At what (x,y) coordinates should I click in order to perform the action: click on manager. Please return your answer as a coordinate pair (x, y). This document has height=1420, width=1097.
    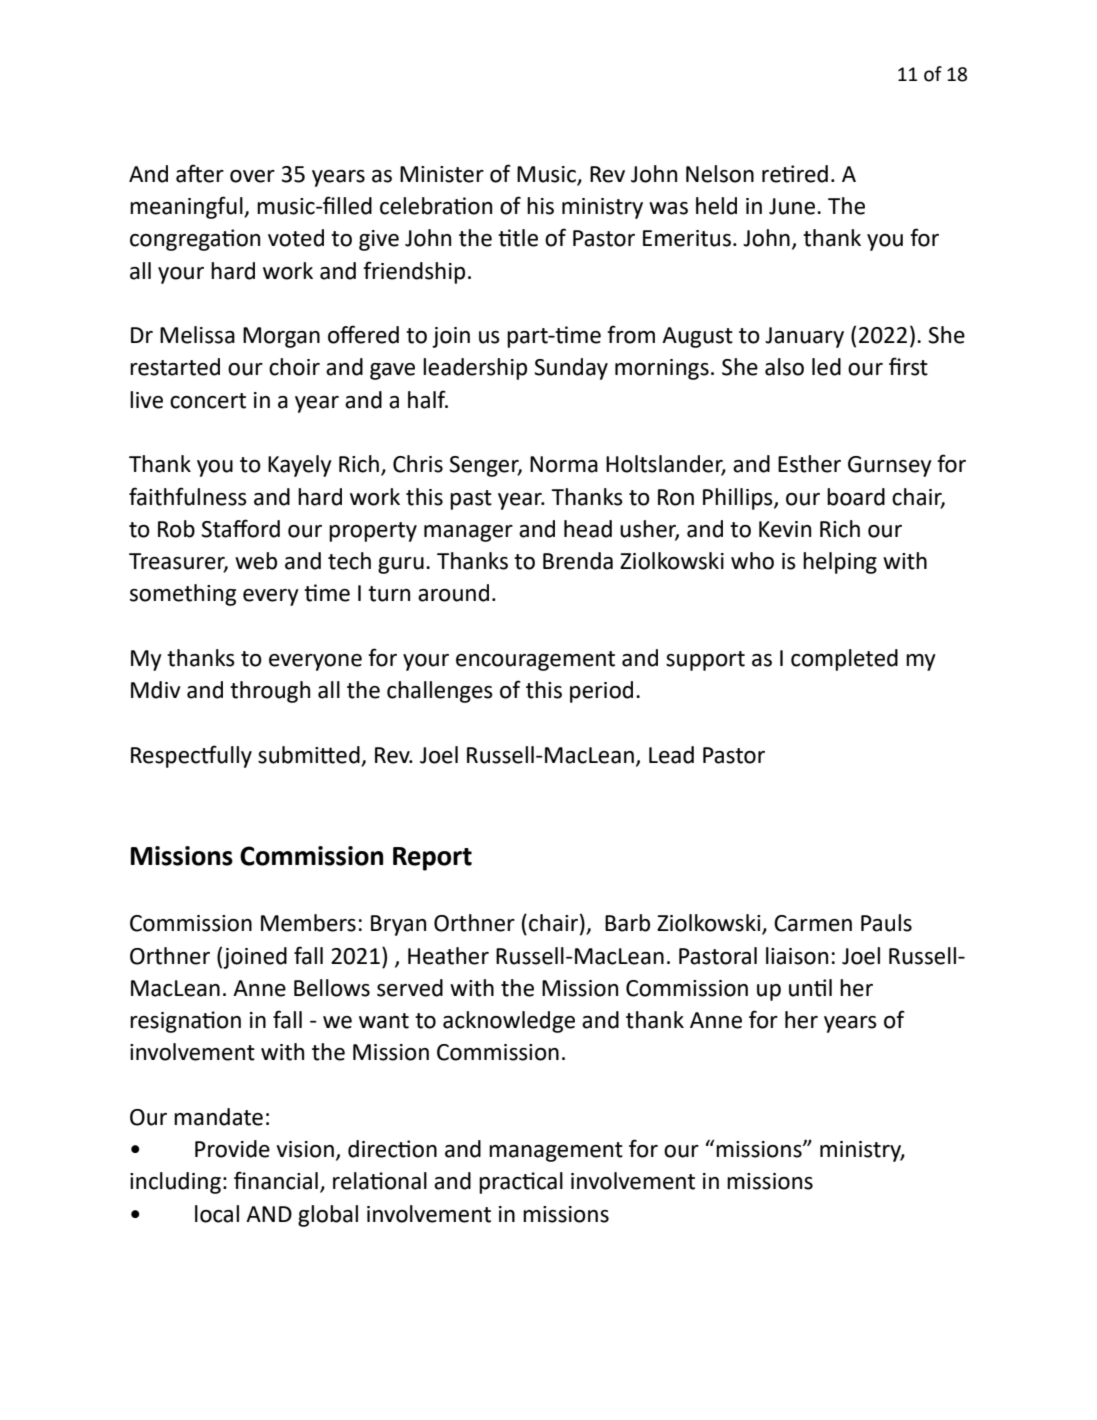
    Looking at the image, I should click on (468, 533).
